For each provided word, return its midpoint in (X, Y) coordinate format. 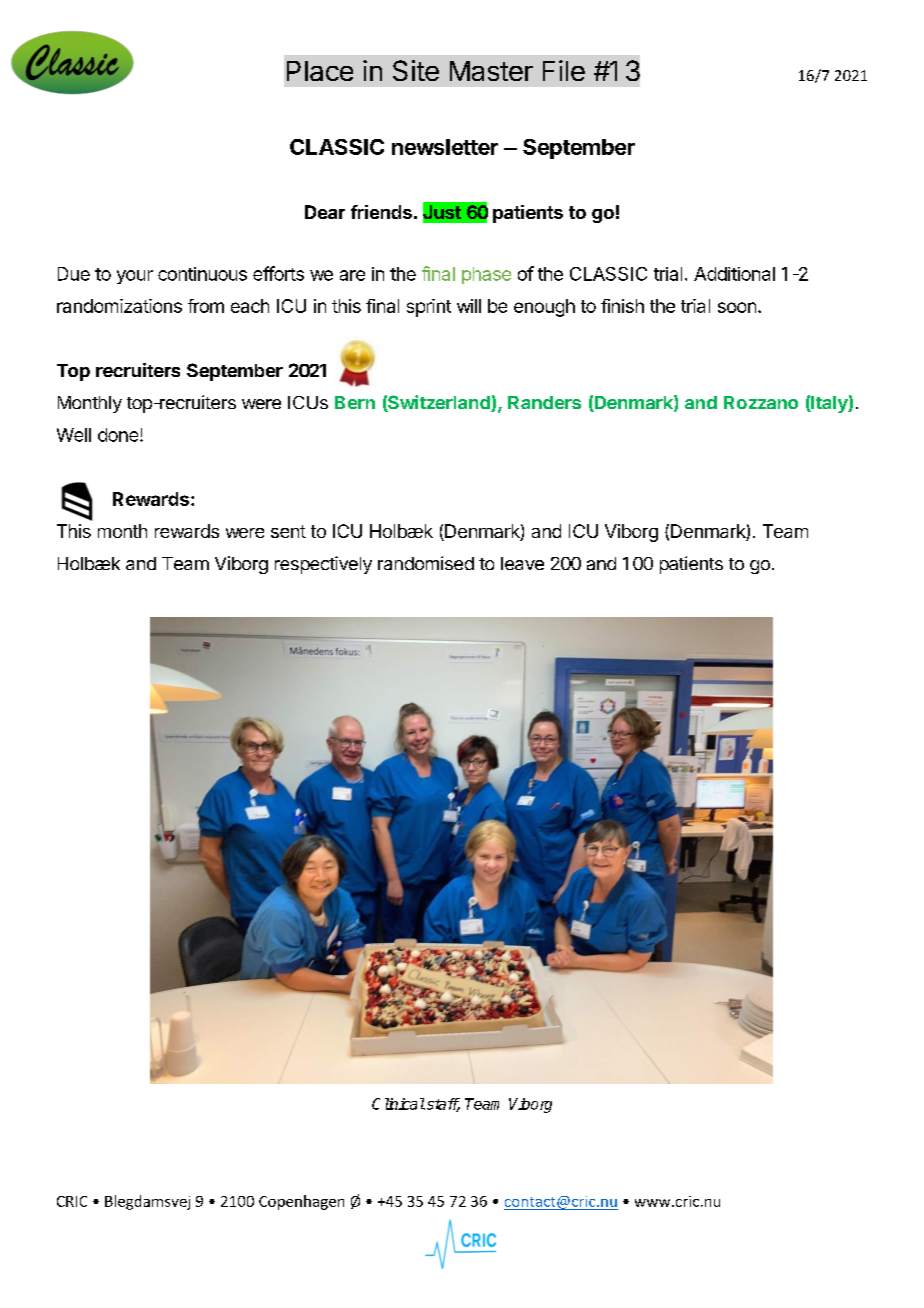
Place (320, 71)
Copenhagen (301, 1202)
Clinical (398, 1104)
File (564, 70)
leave (522, 563)
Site (416, 70)
